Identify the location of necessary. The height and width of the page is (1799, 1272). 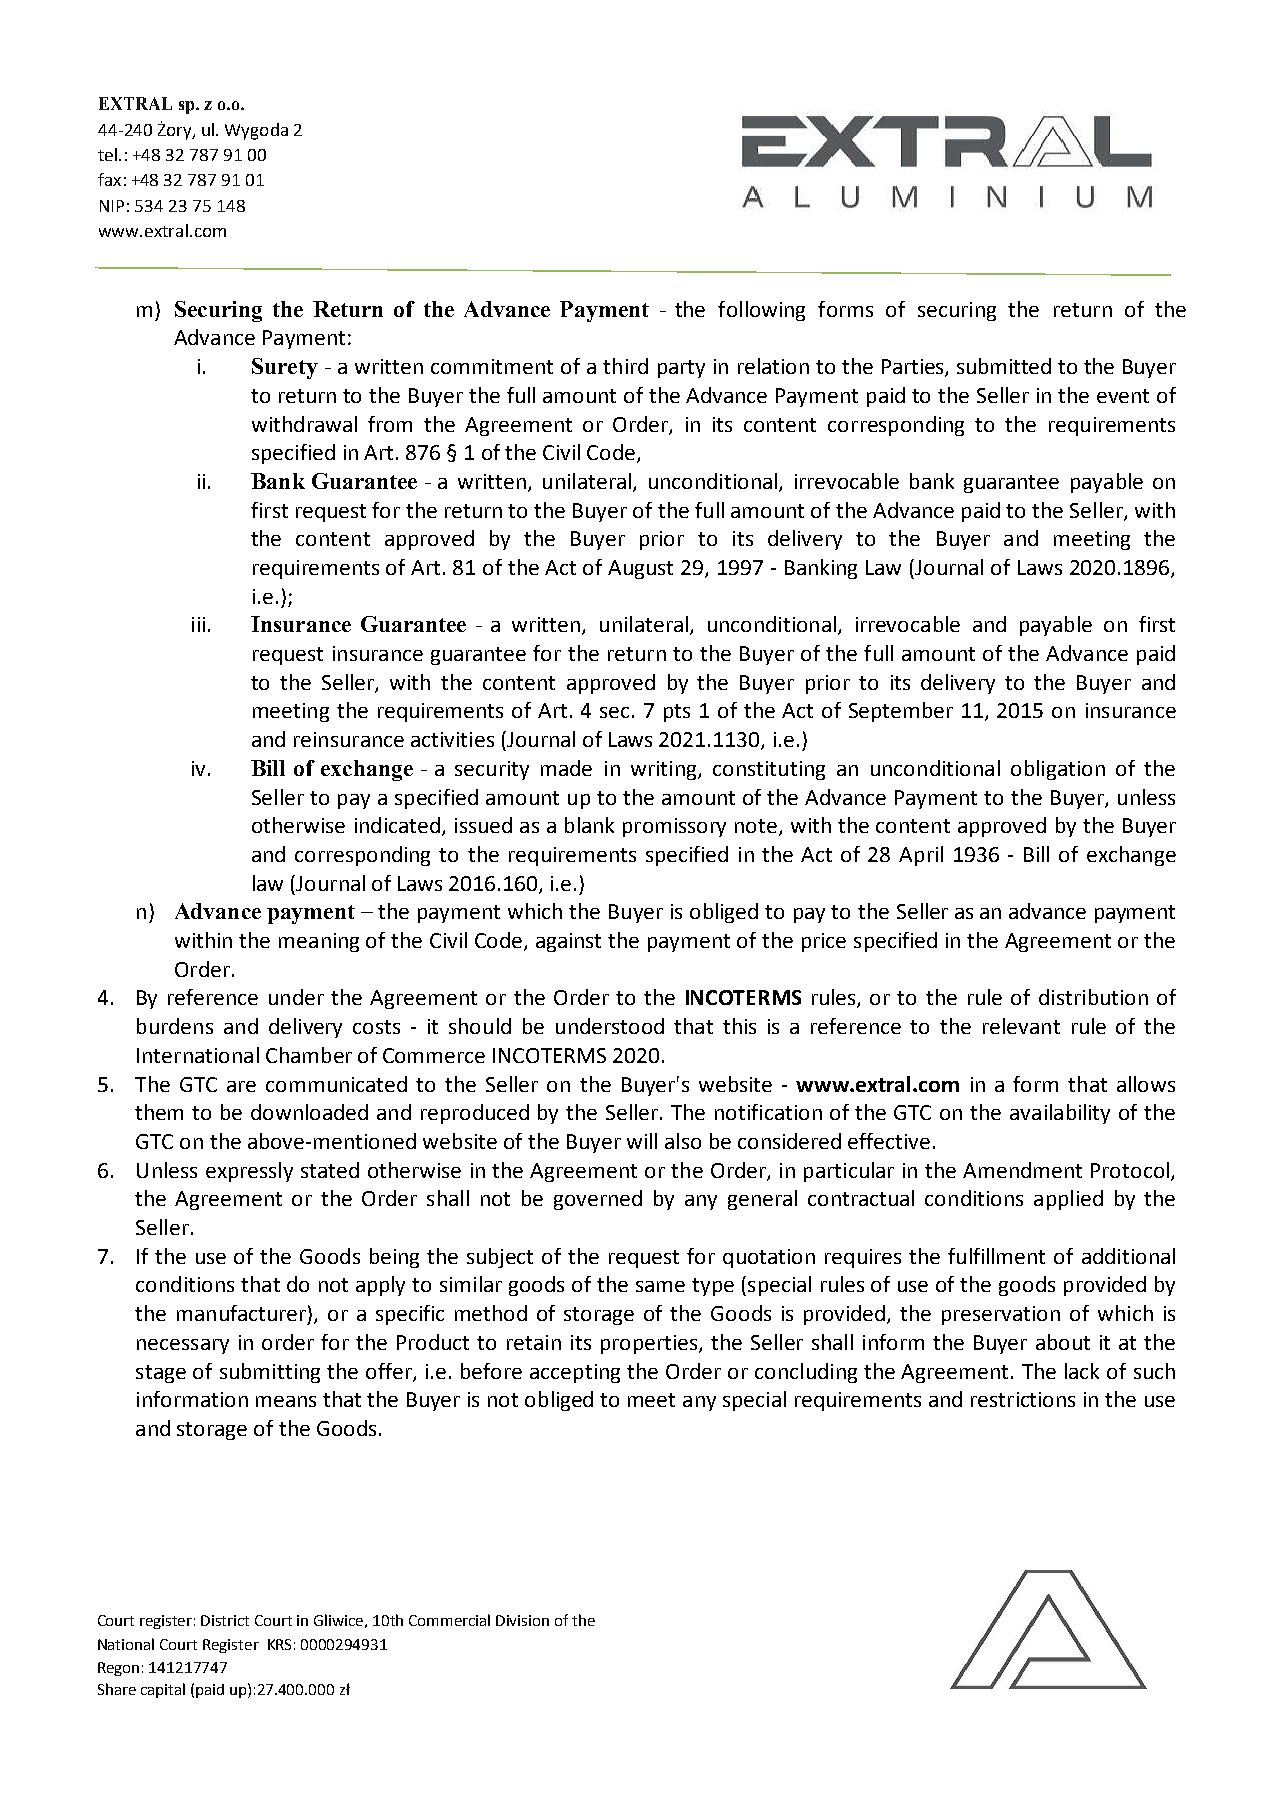
(183, 1346).
